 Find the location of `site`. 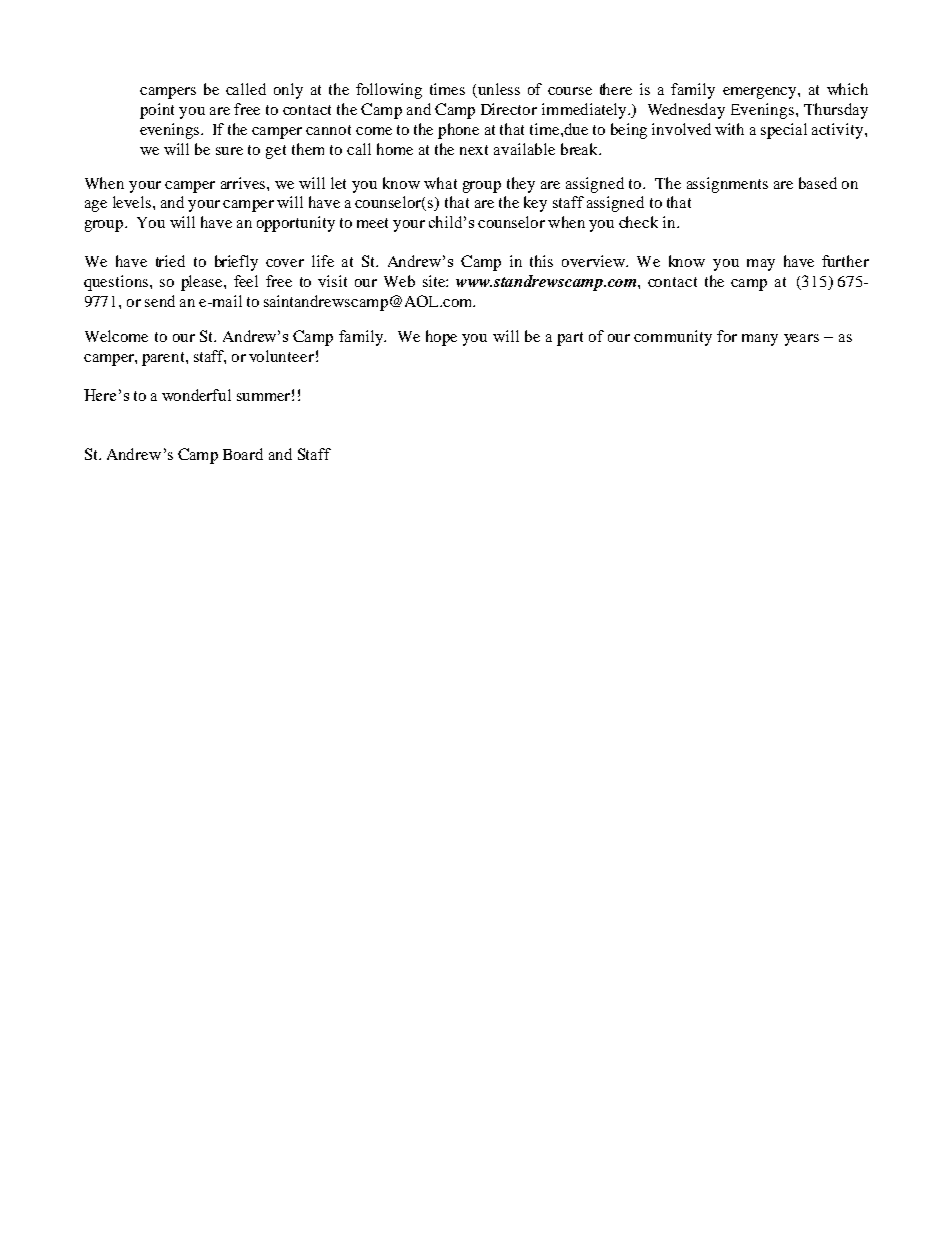

site is located at coordinates (435, 281).
